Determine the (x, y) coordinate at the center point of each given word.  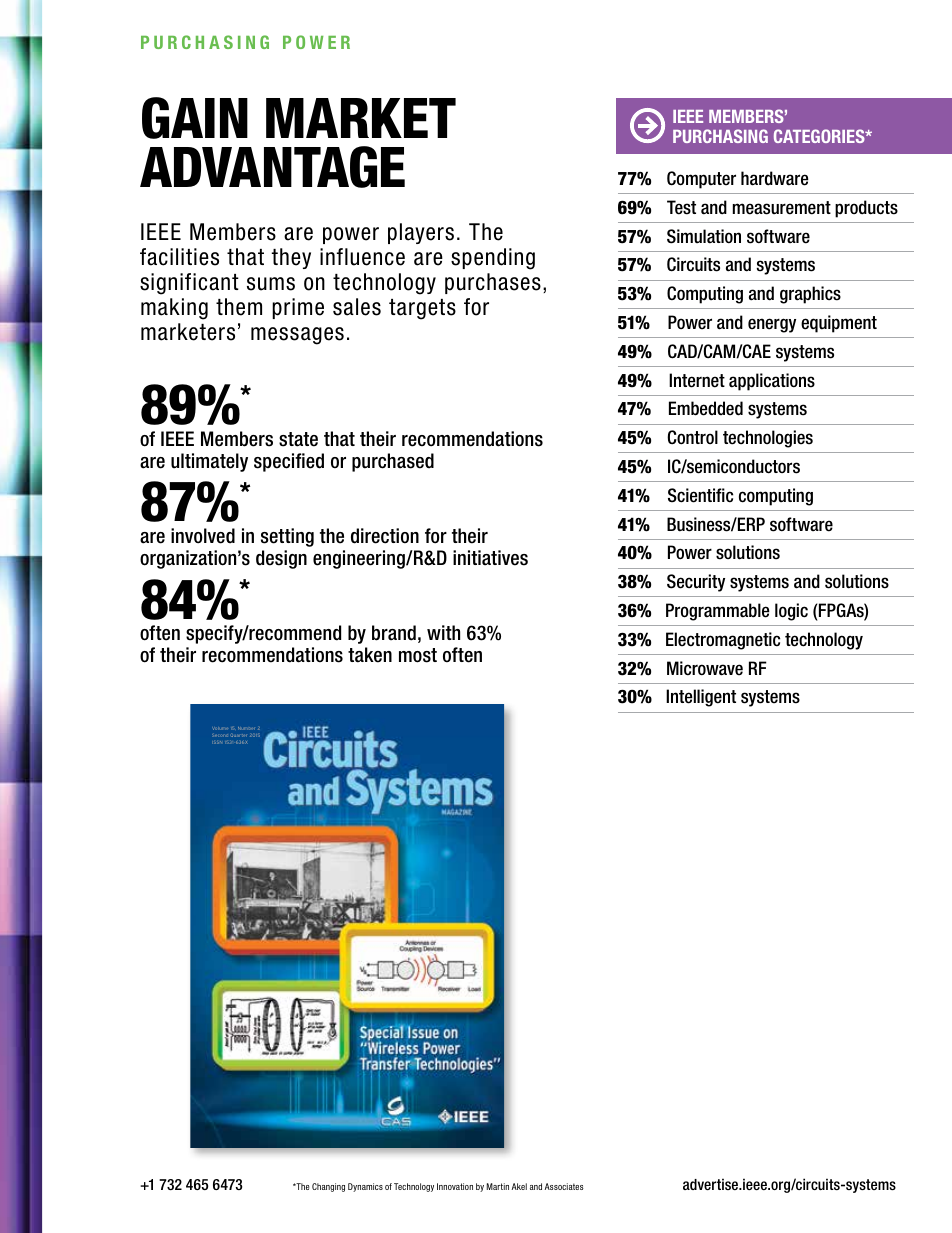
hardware (775, 178)
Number (246, 728)
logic (791, 612)
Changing (328, 1187)
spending (493, 259)
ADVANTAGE (272, 167)
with (443, 632)
